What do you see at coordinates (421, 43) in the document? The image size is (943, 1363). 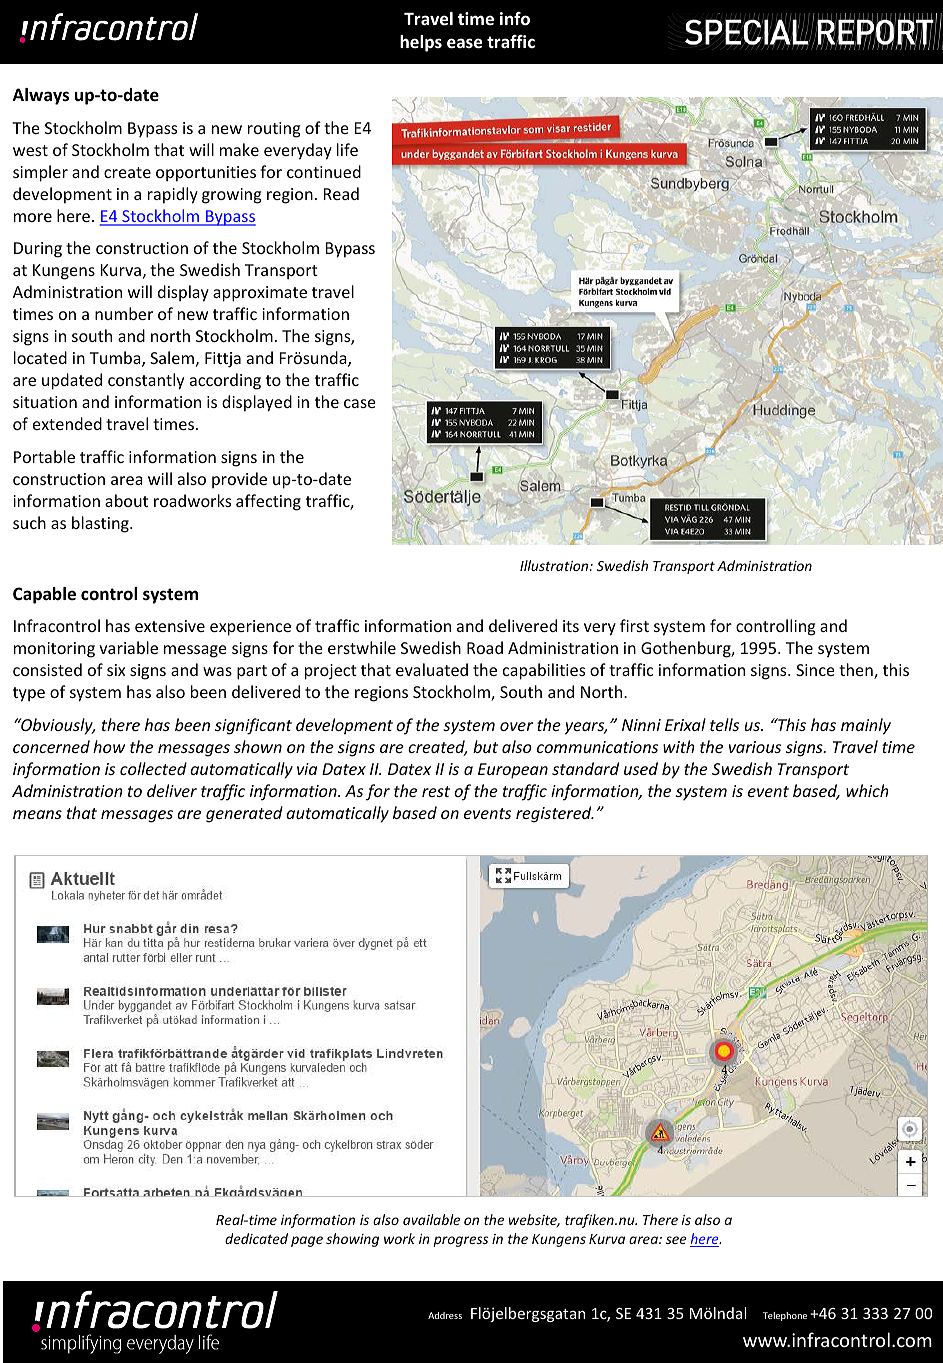 I see `helps` at bounding box center [421, 43].
